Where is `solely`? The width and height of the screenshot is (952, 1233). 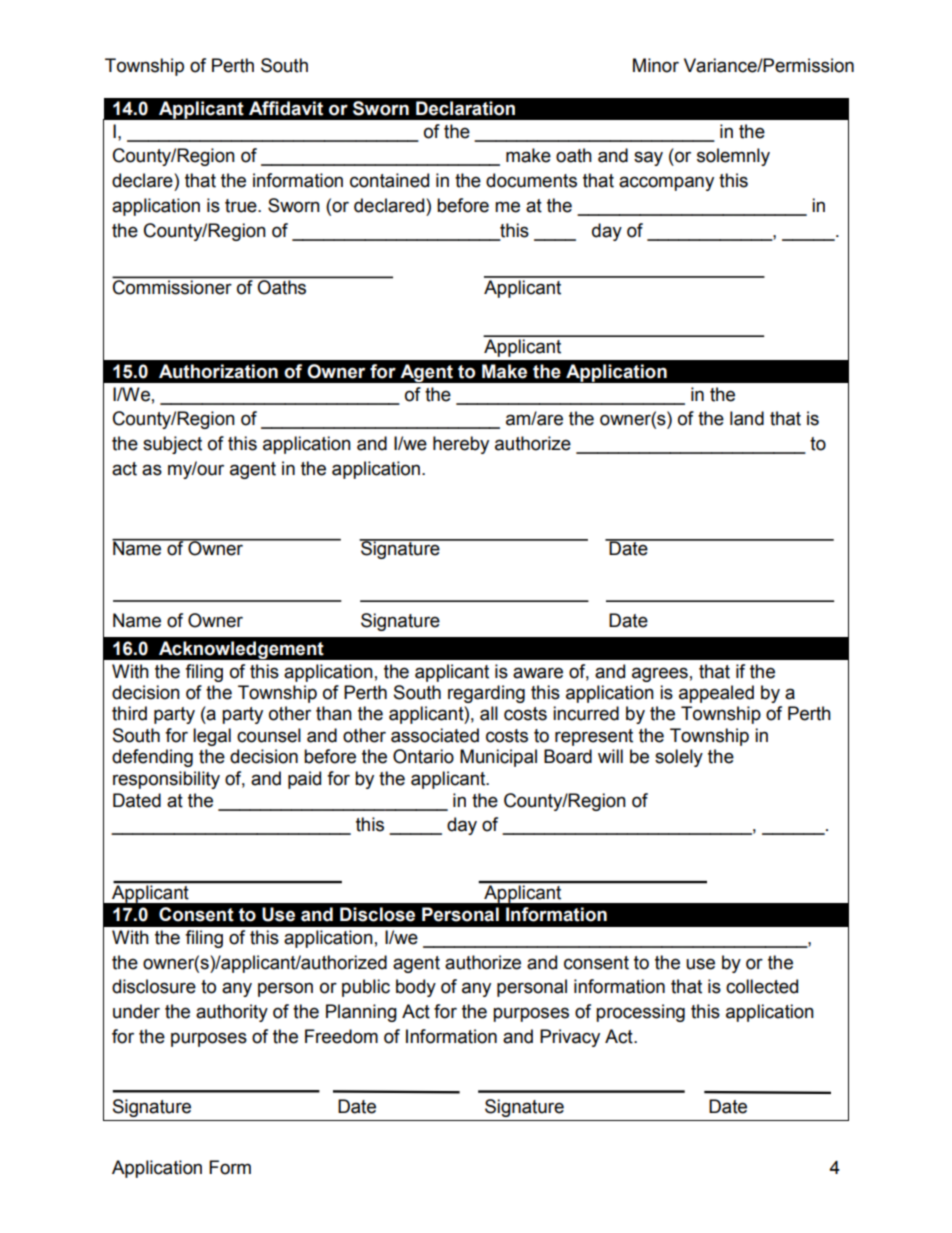 solely is located at coordinates (679, 758).
